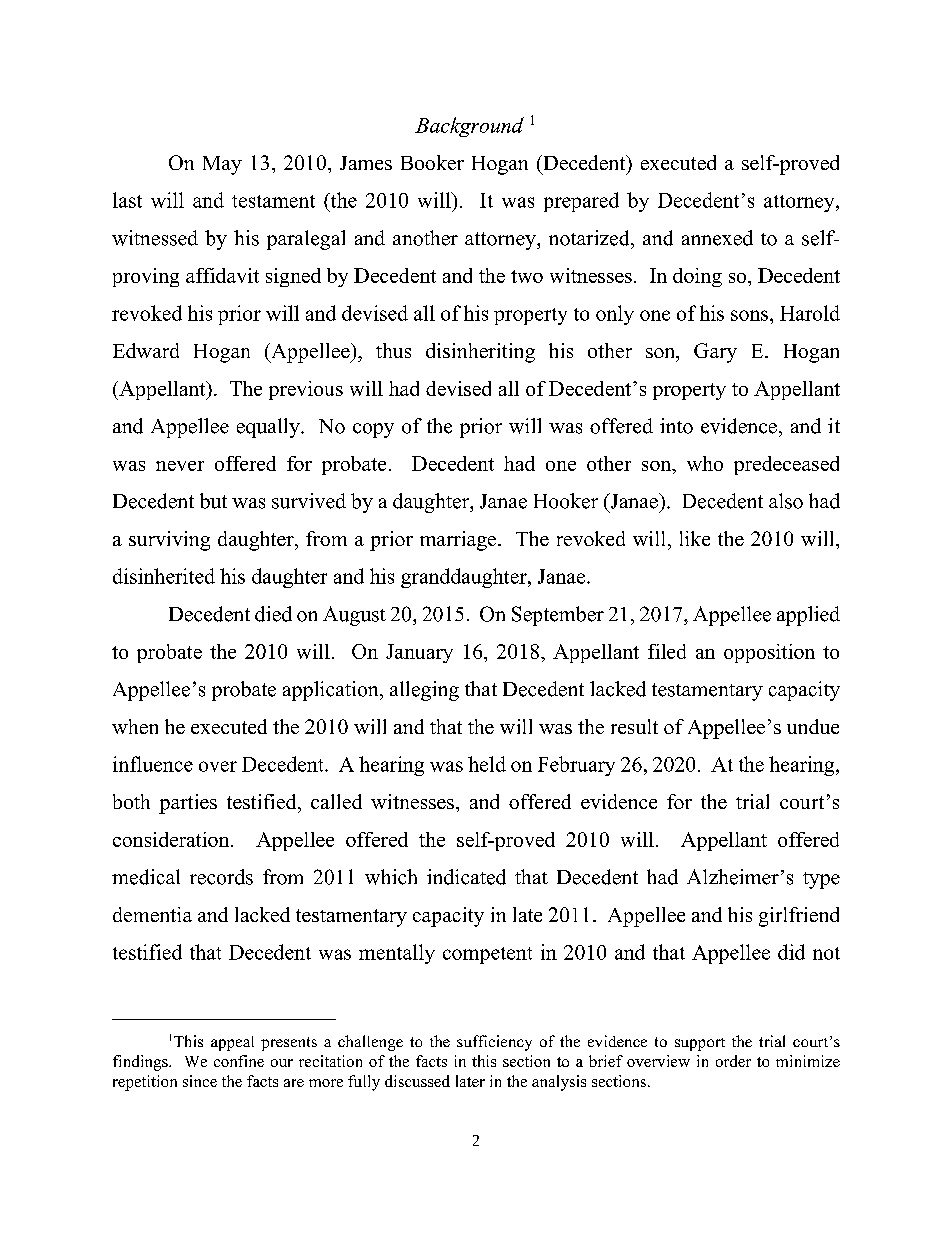  What do you see at coordinates (459, 541) in the screenshot?
I see `marriage` at bounding box center [459, 541].
